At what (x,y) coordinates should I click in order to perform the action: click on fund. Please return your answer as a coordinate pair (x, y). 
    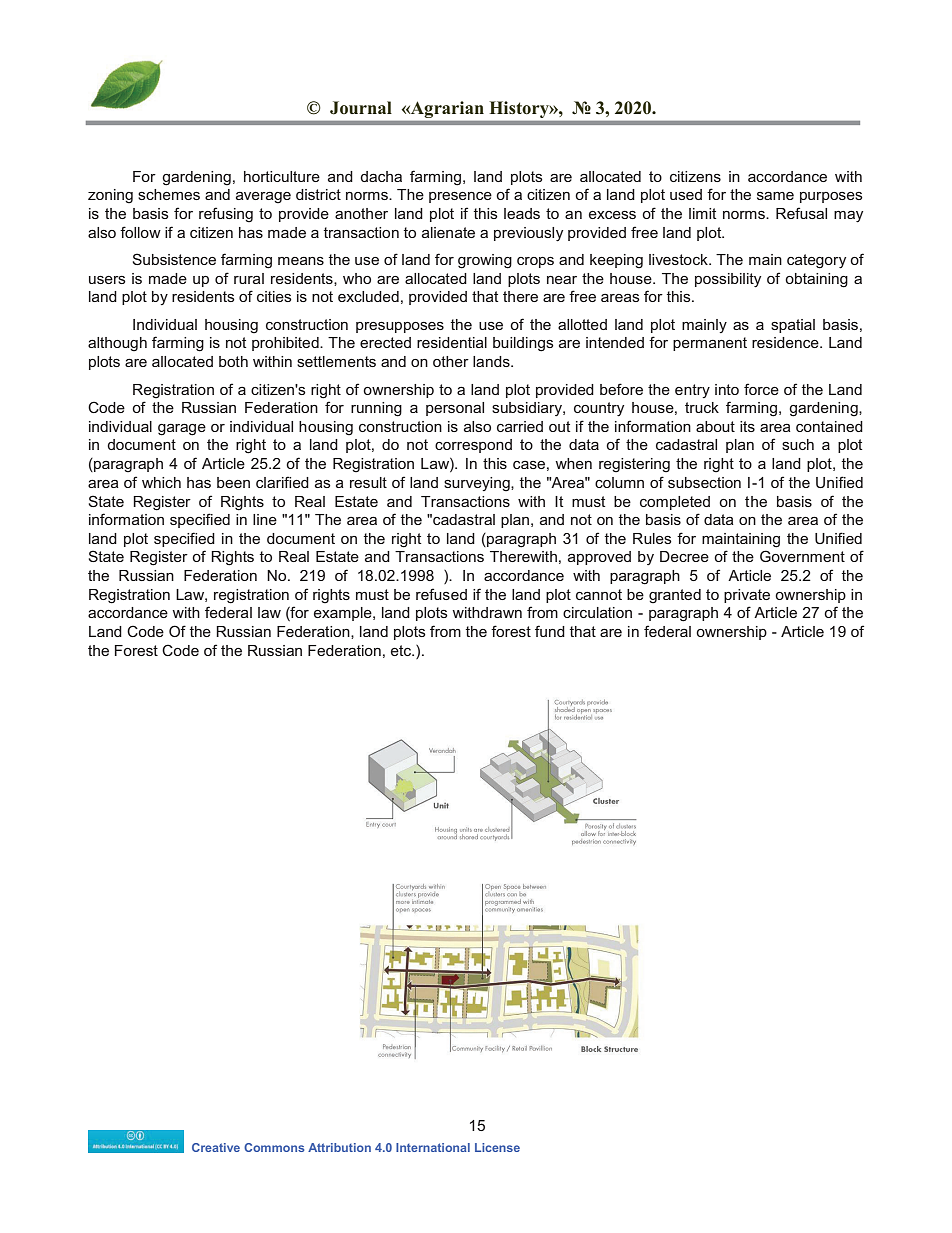
    Looking at the image, I should click on (550, 631).
